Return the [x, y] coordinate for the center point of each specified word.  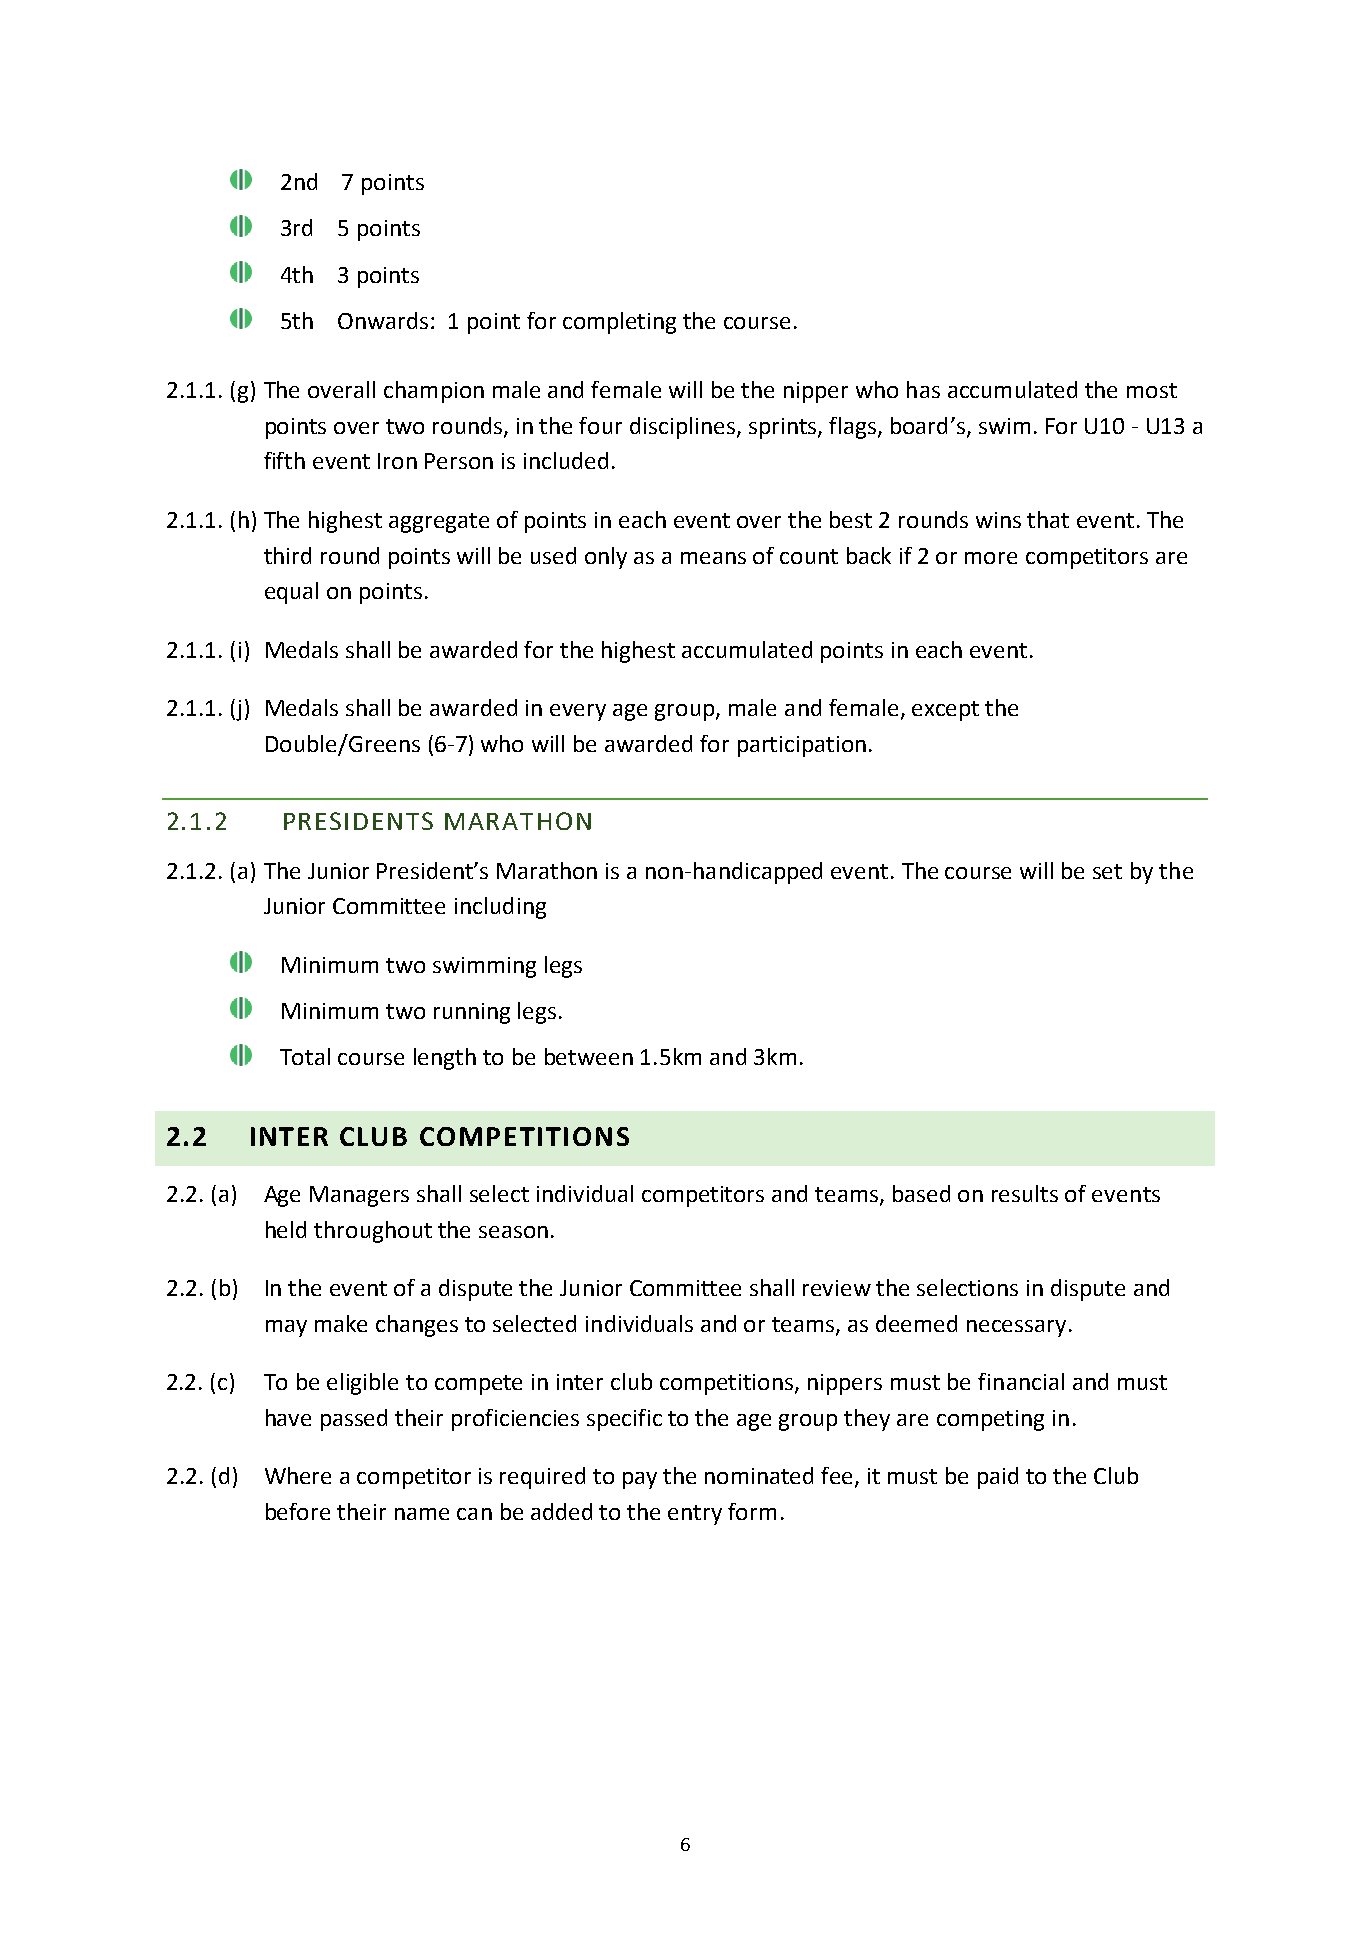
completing [619, 323]
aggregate [439, 523]
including [500, 908]
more [991, 558]
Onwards [385, 320]
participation [802, 746]
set [1107, 871]
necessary [1016, 1328]
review [837, 1288]
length [445, 1059]
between [589, 1056]
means [713, 558]
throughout [373, 1232]
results [1025, 1193]
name [422, 1514]
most [1152, 390]
